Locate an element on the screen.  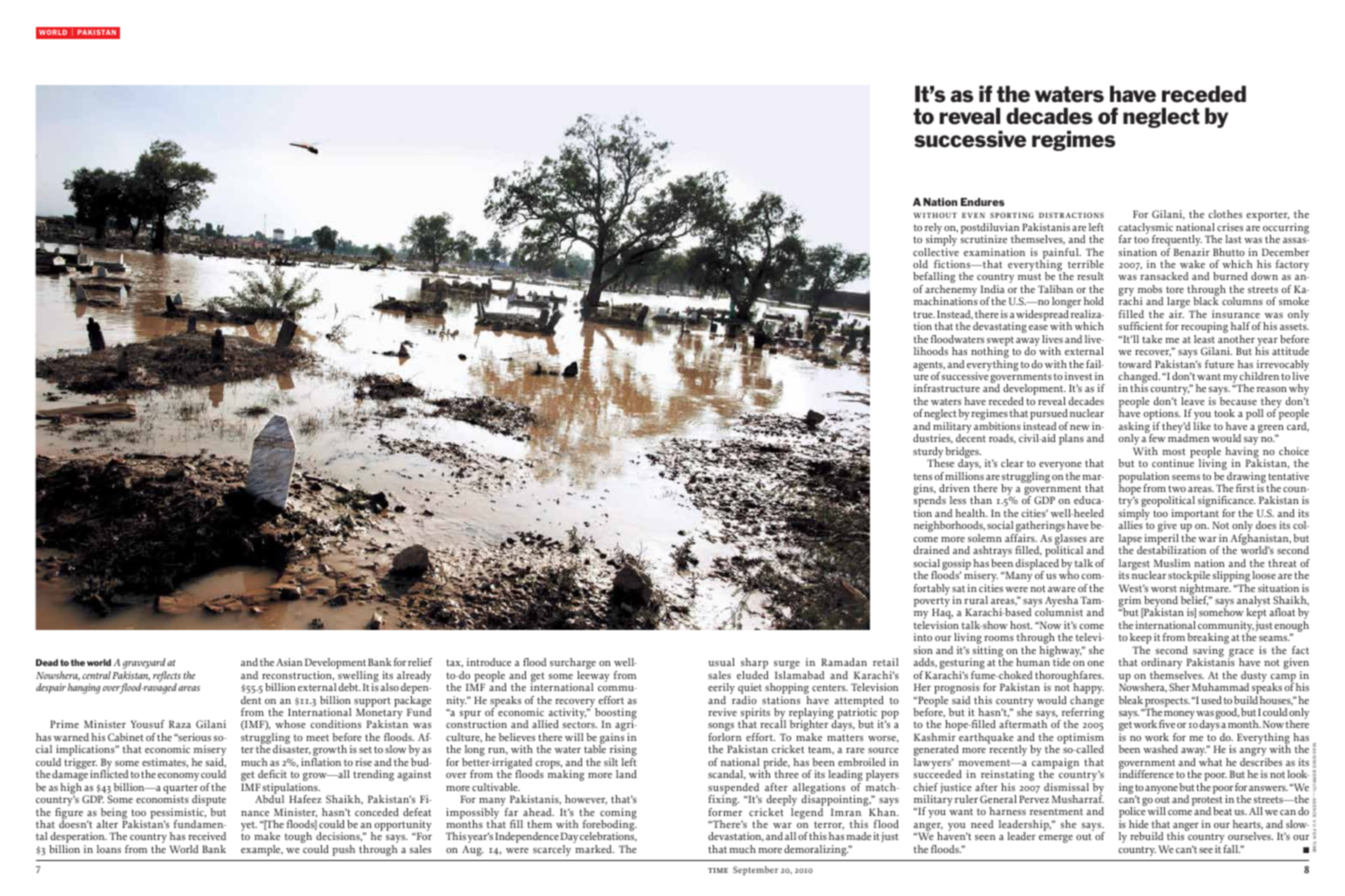
cataclysmic is located at coordinates (1145, 229).
